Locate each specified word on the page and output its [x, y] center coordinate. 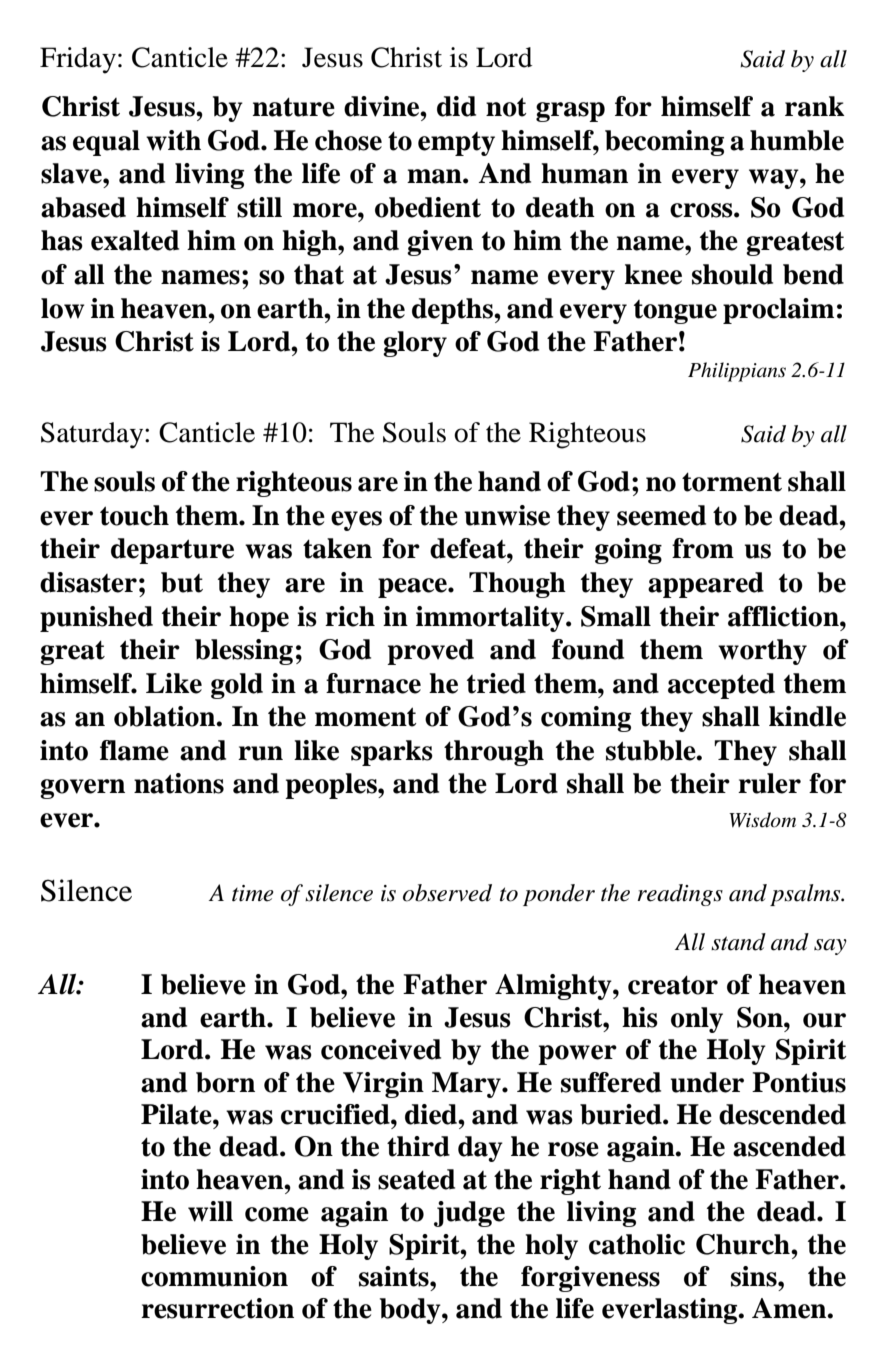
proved [430, 652]
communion [214, 1276]
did [456, 106]
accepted [721, 686]
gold [237, 686]
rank [815, 106]
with [173, 140]
